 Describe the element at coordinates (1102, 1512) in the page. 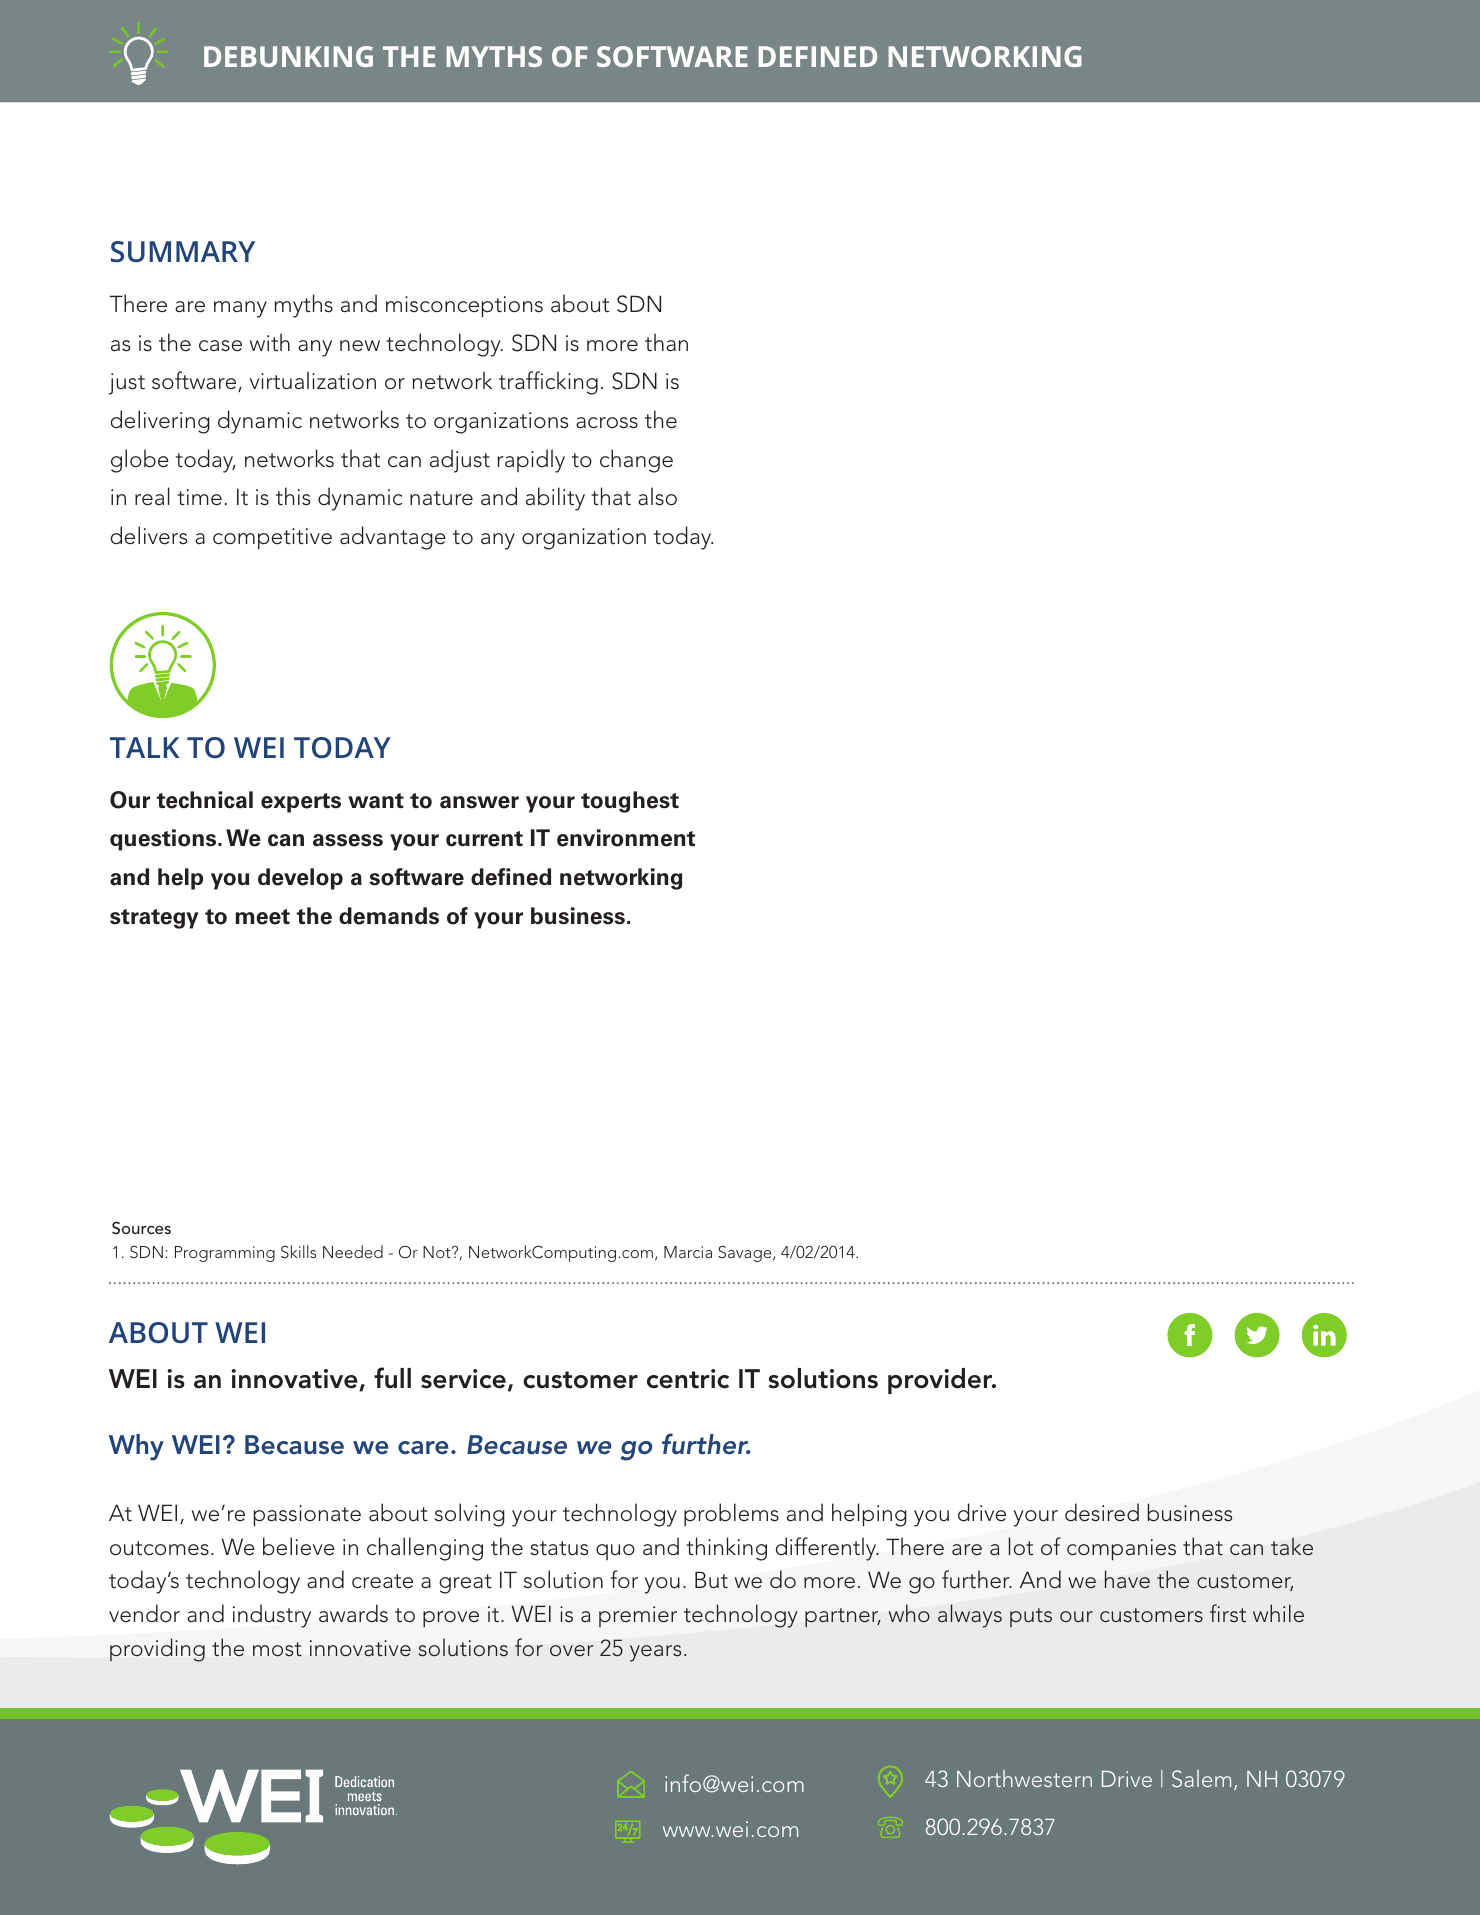

I see `desired` at that location.
